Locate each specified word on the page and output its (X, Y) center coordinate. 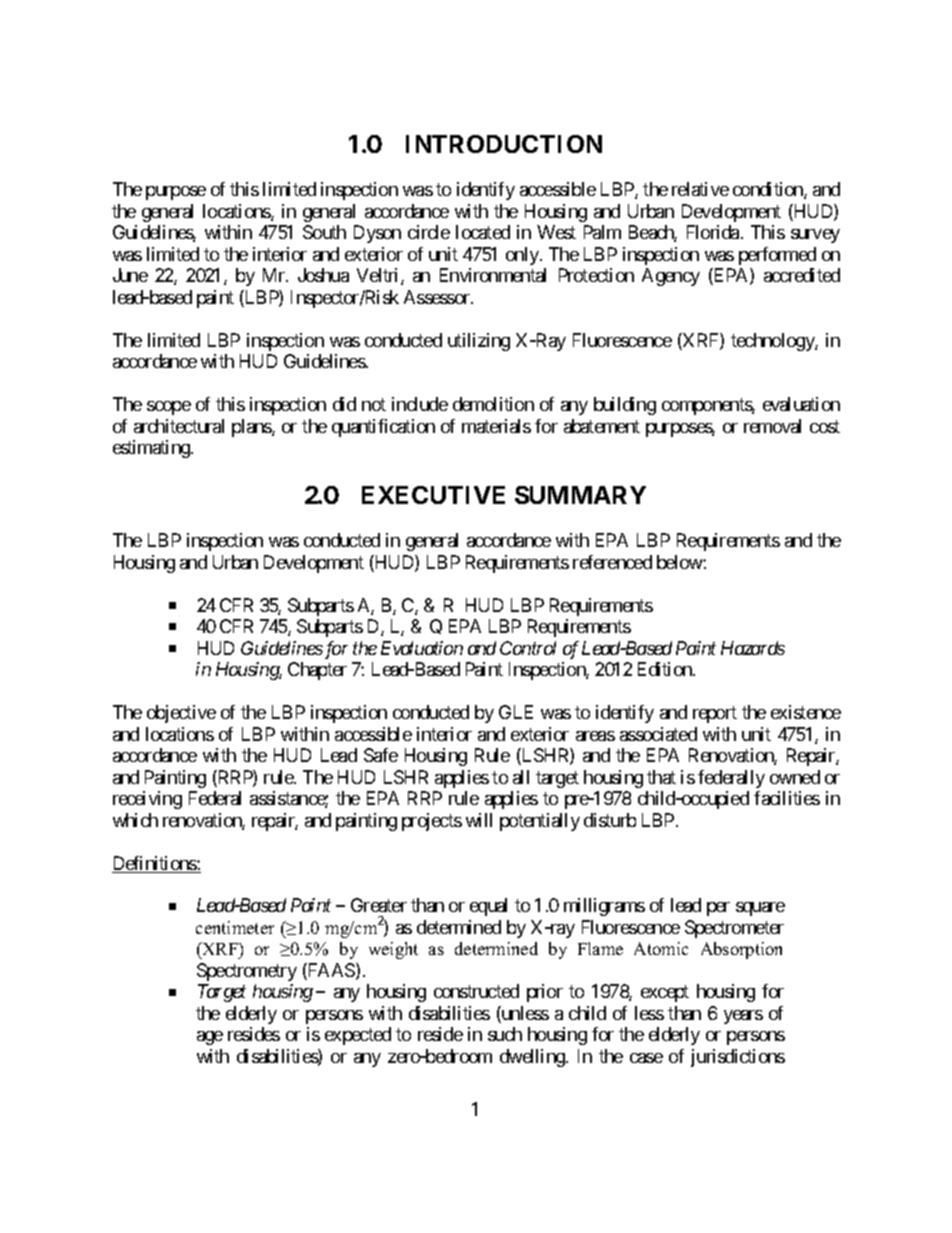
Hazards (753, 648)
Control (528, 648)
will (479, 820)
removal (772, 426)
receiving (147, 800)
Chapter (317, 671)
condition (769, 190)
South (324, 232)
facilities (787, 798)
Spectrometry (247, 972)
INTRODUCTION (504, 144)
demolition (493, 404)
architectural (179, 426)
